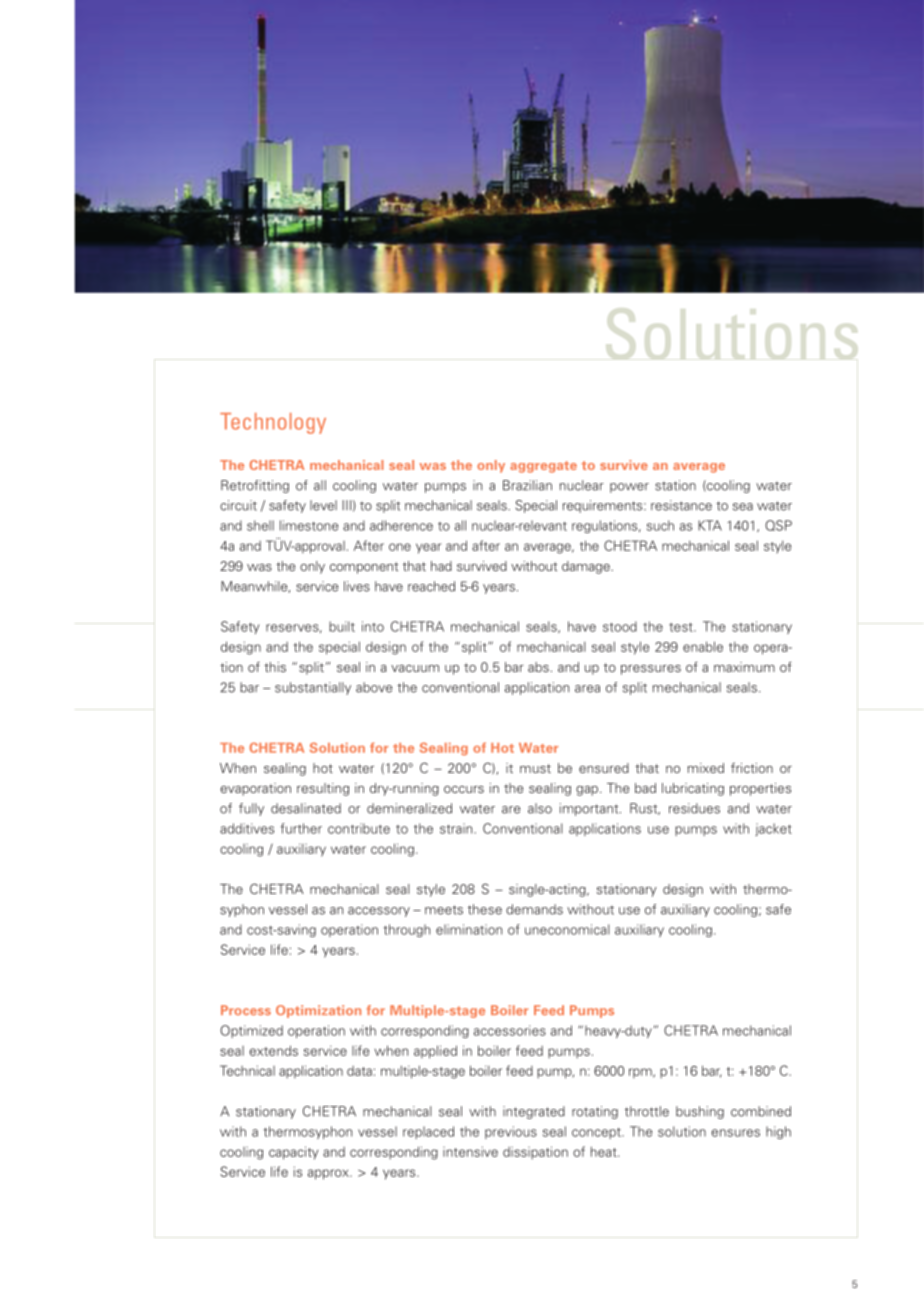 This screenshot has height=1308, width=924. What do you see at coordinates (681, 505) in the screenshot?
I see `resistance` at bounding box center [681, 505].
